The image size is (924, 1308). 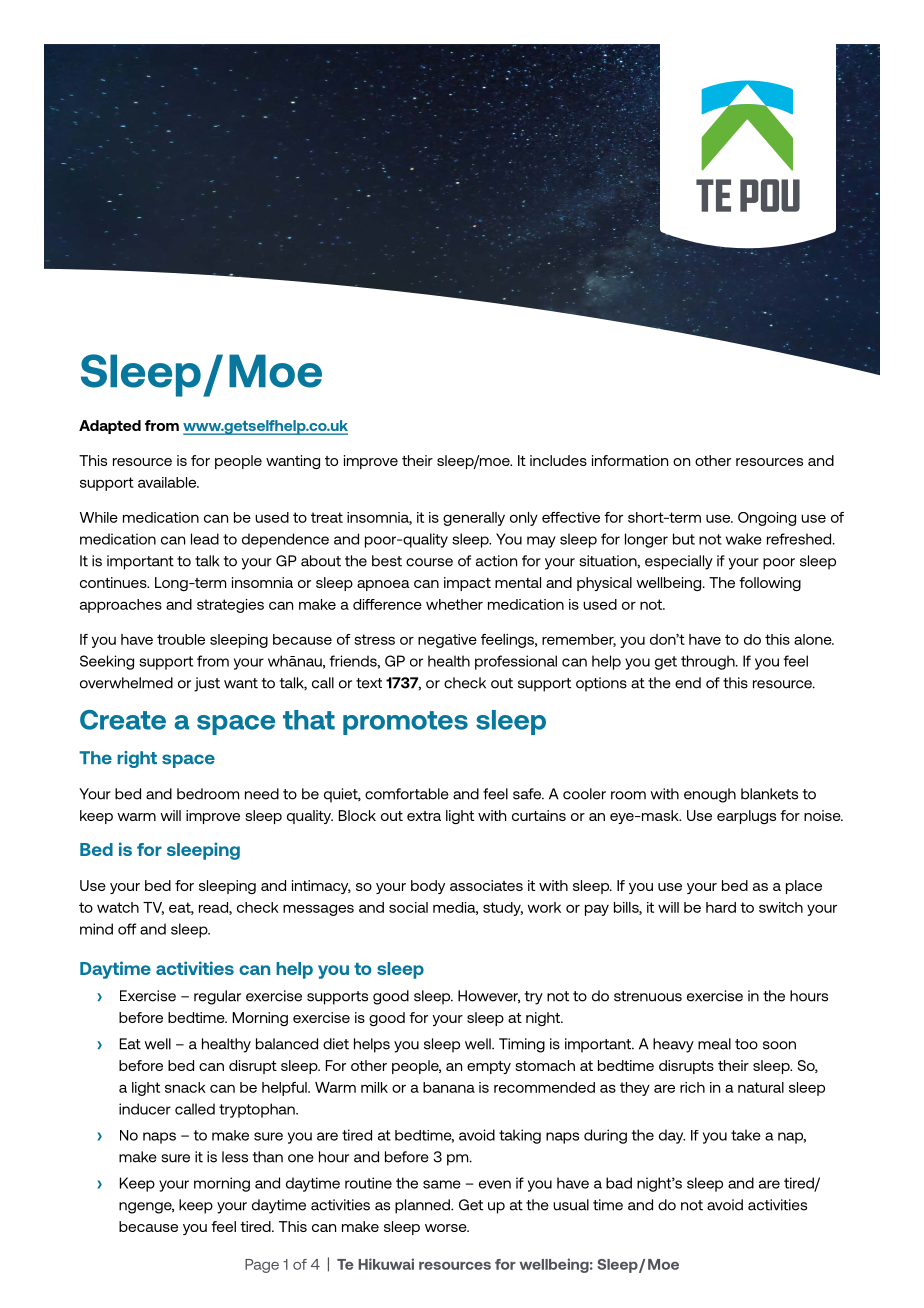 I want to click on promotes, so click(x=405, y=723).
